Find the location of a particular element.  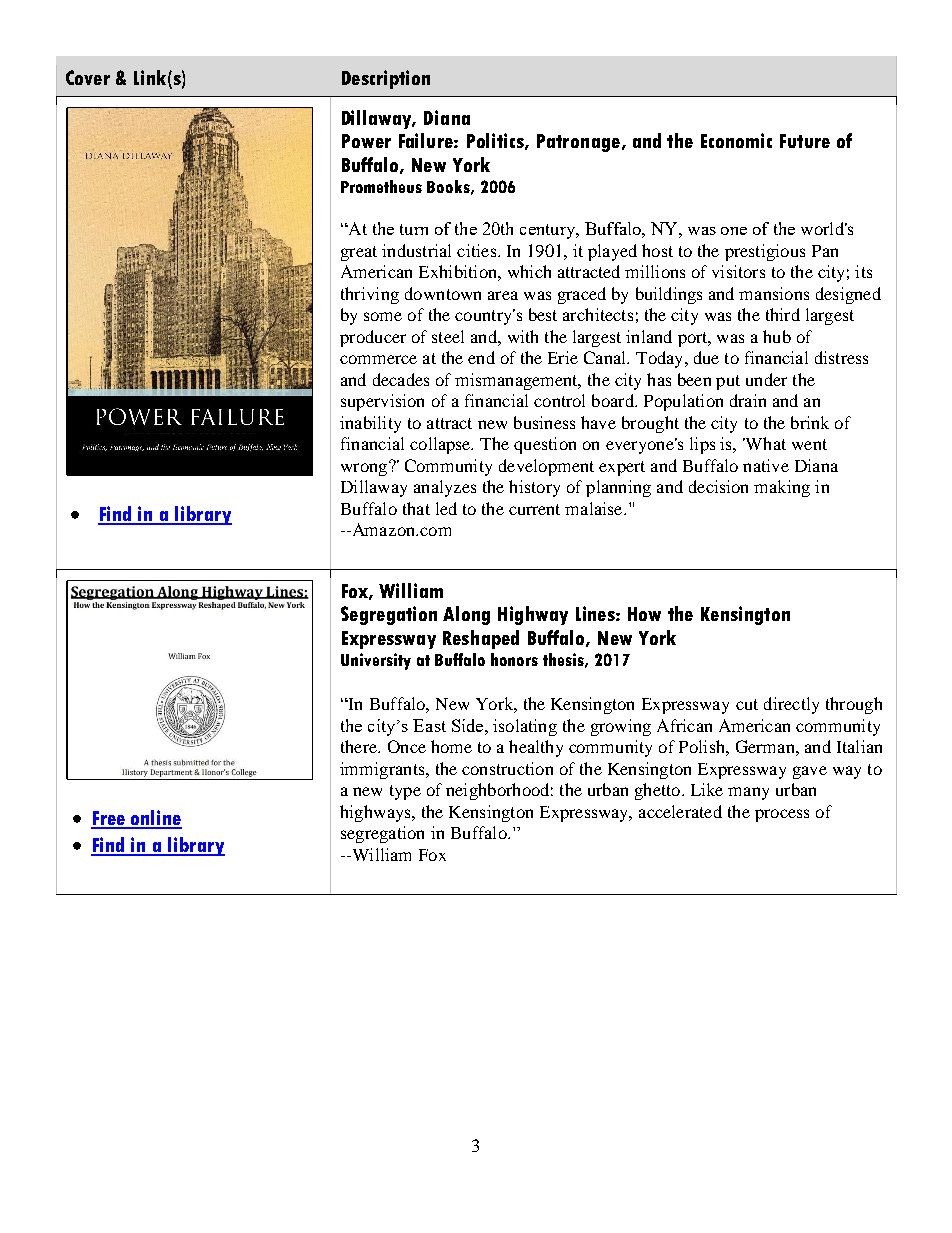

mismanagement is located at coordinates (517, 381).
